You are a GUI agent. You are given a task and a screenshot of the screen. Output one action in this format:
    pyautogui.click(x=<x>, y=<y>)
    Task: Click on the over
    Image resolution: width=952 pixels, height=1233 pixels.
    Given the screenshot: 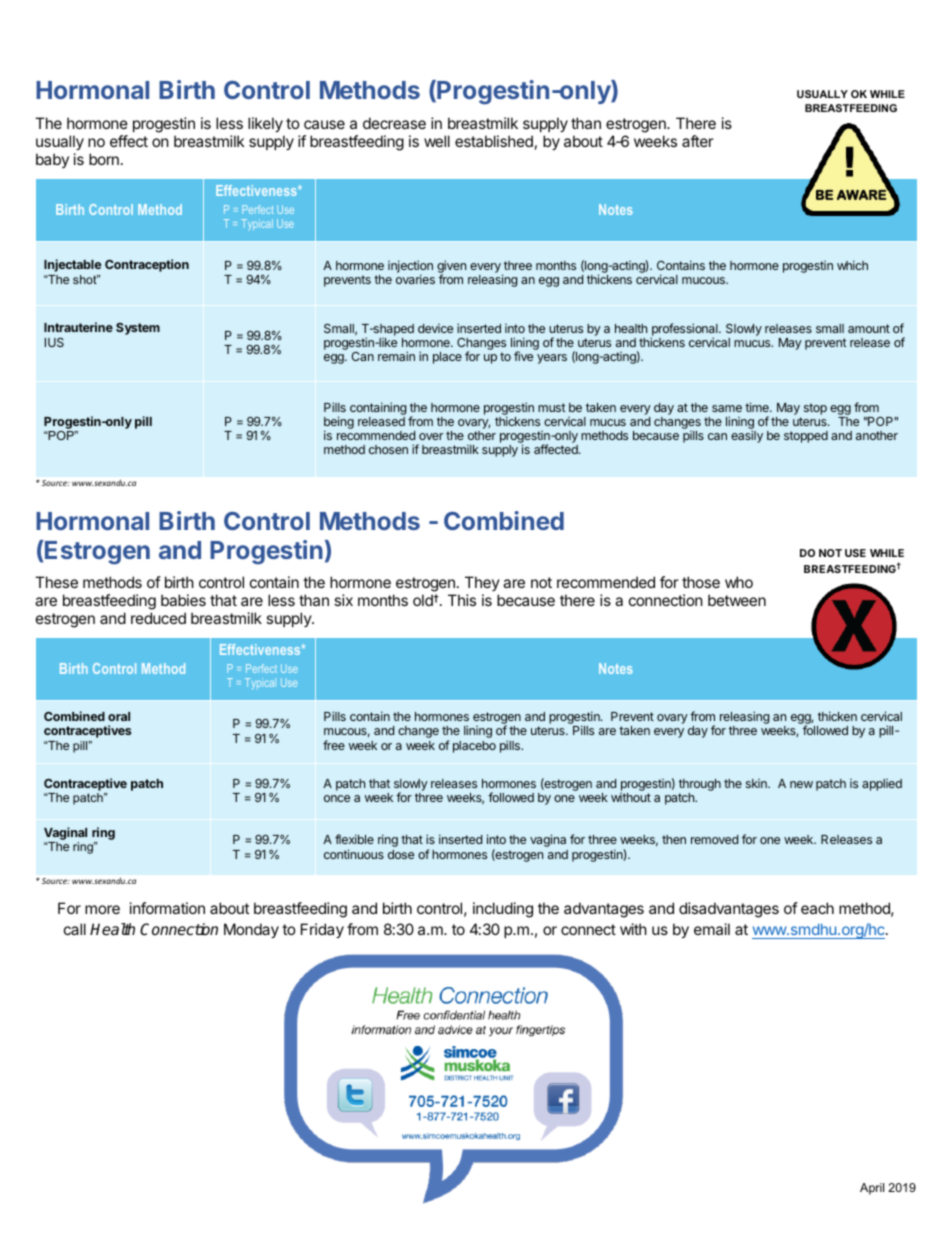 What is the action you would take?
    pyautogui.click(x=431, y=436)
